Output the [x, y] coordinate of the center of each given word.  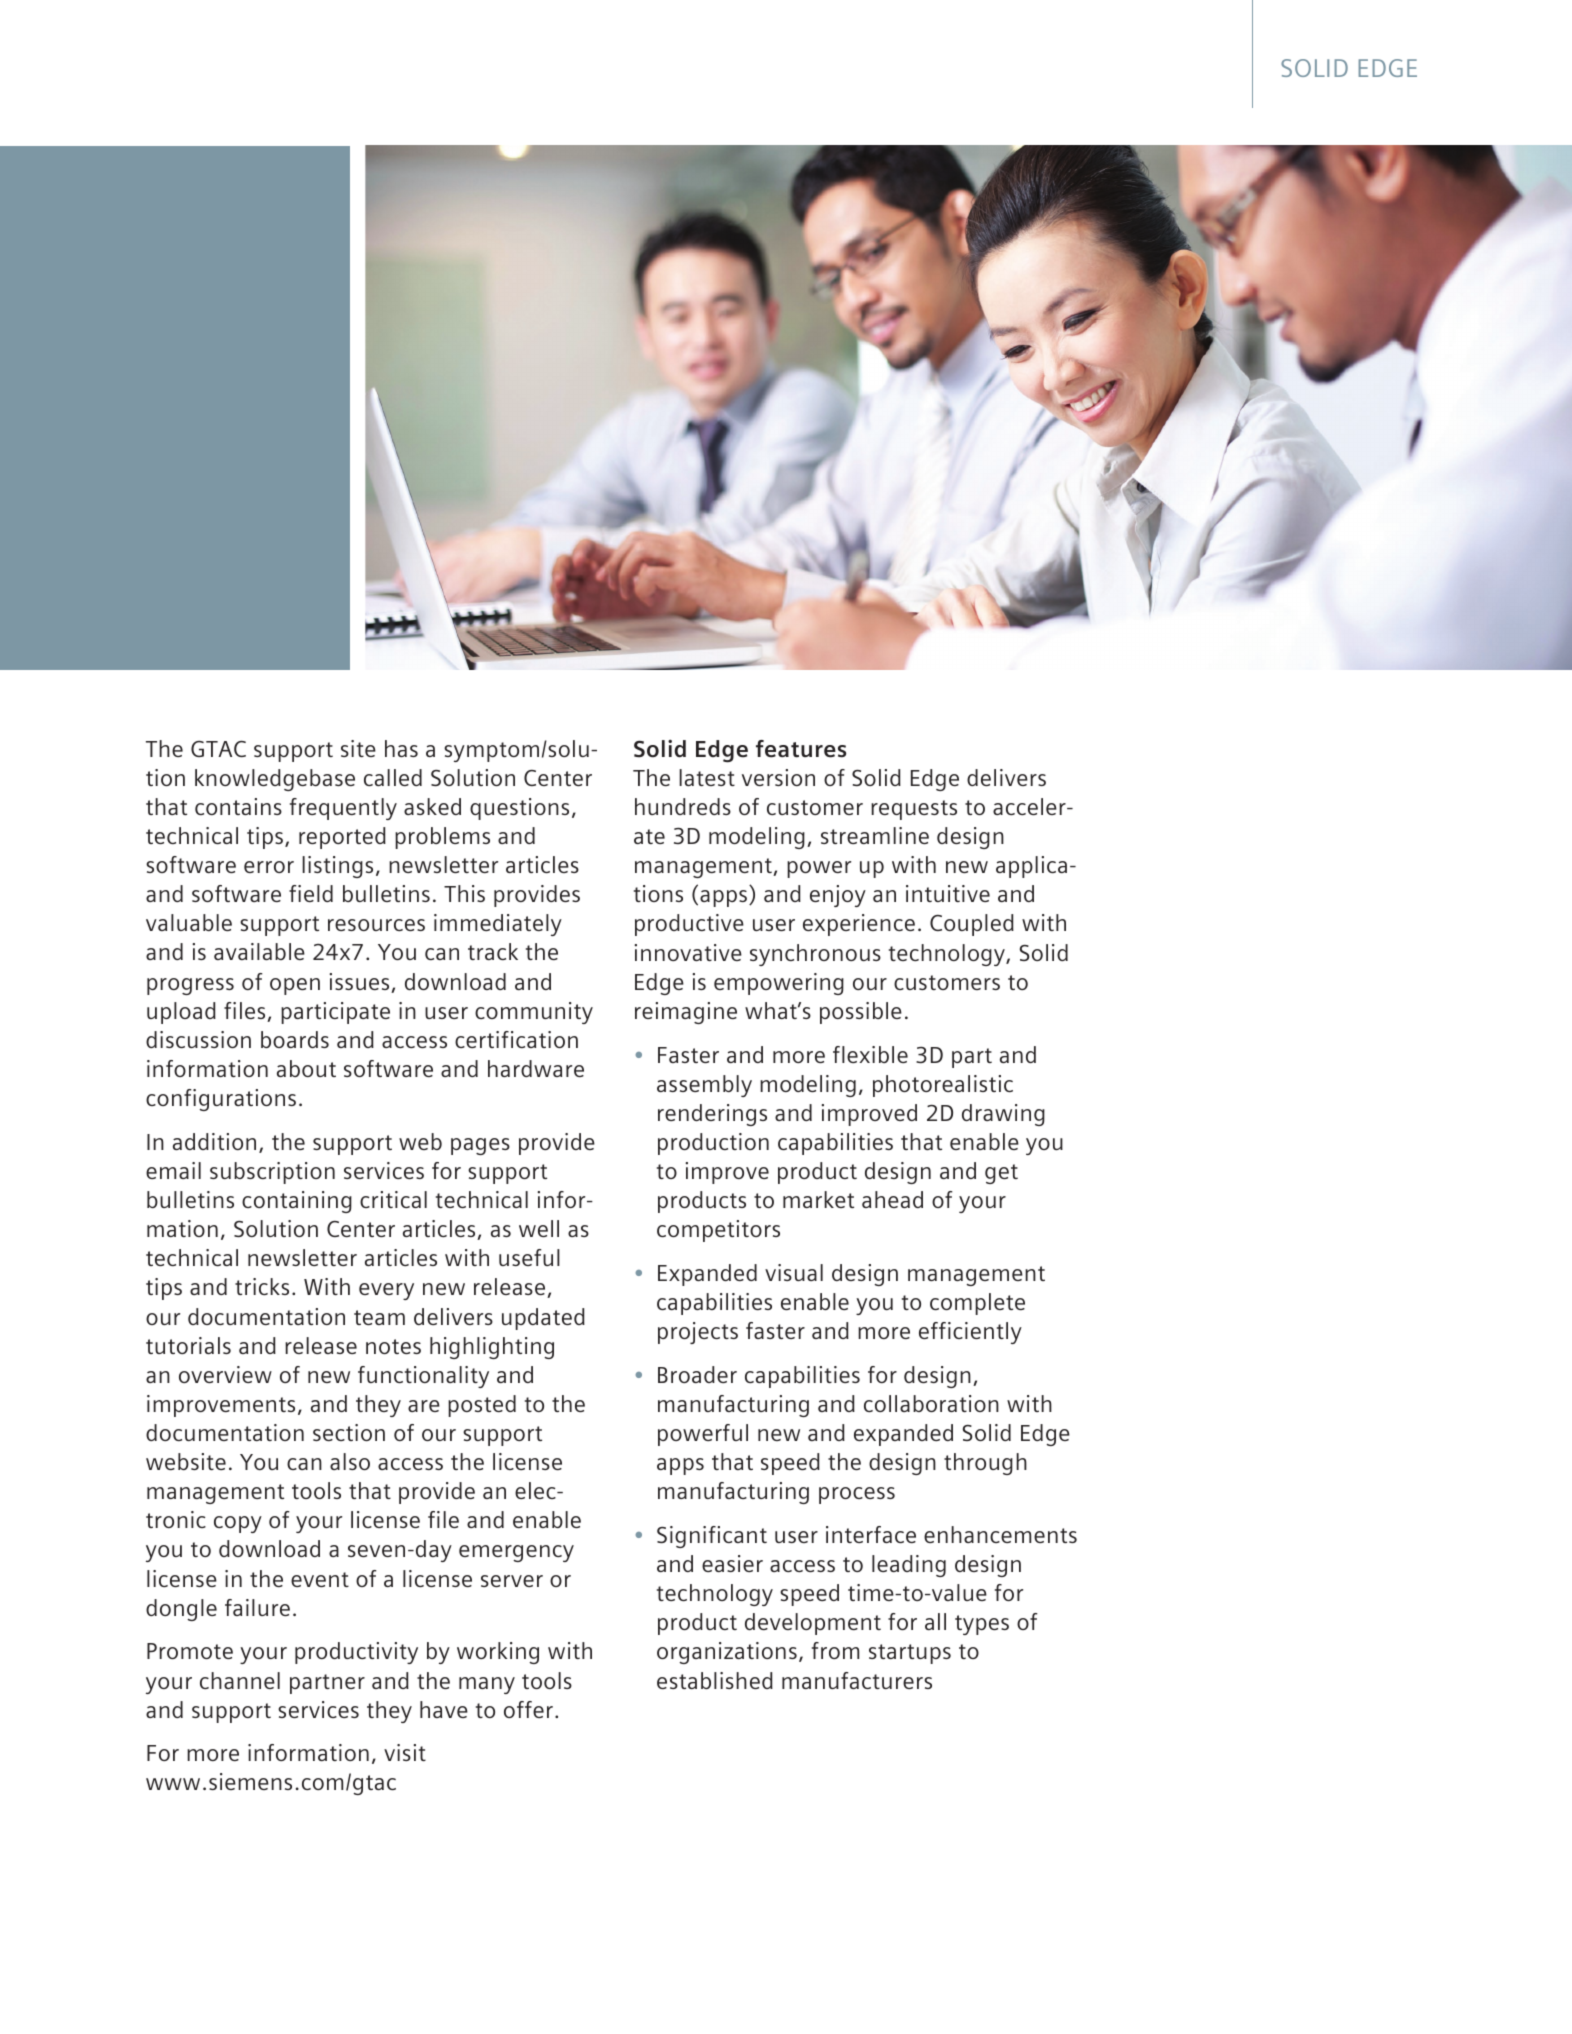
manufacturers [857, 1680]
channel [240, 1680]
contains [238, 806]
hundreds [683, 806]
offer [528, 1709]
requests [914, 810]
